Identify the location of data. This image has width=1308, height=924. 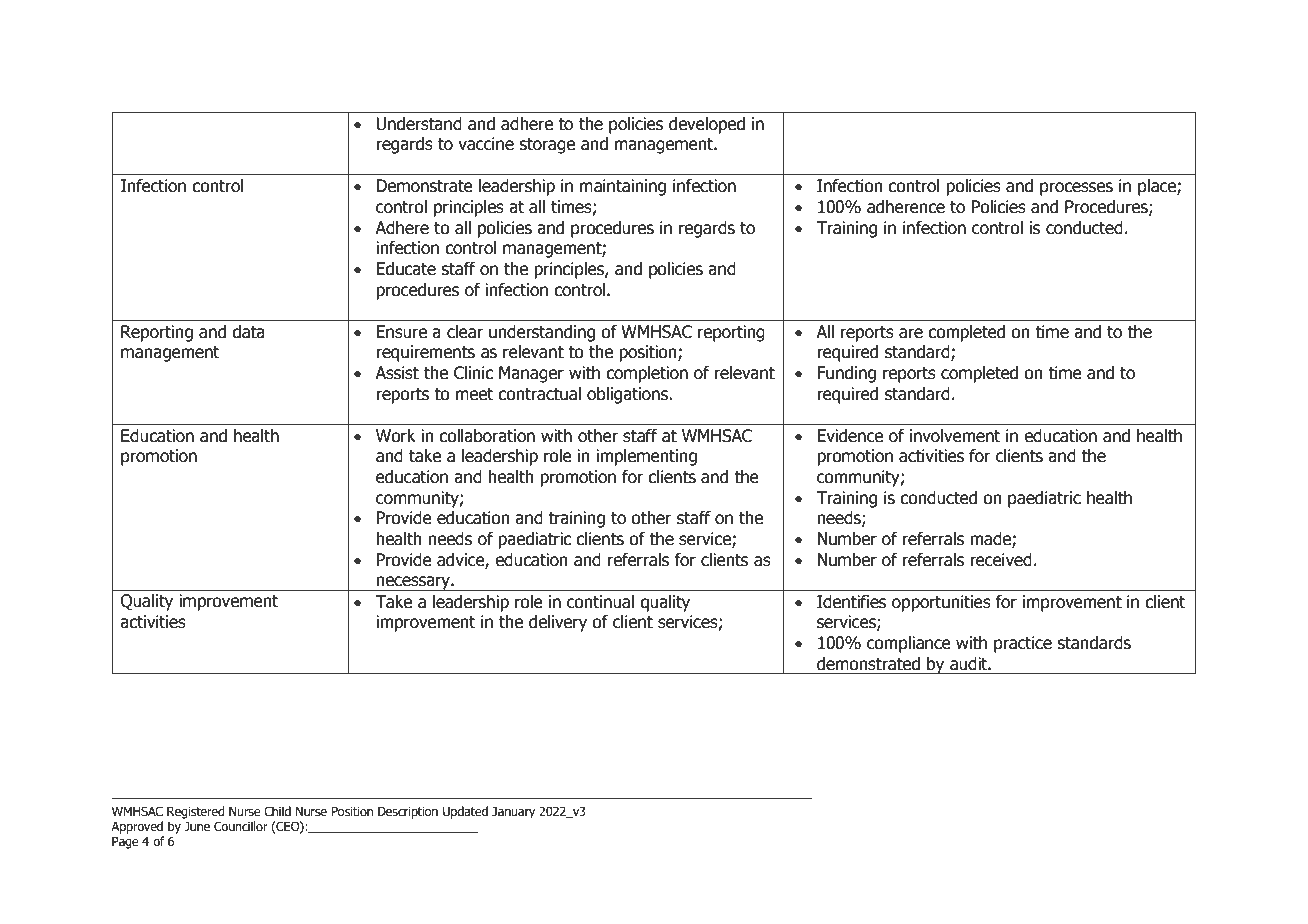
(248, 332).
